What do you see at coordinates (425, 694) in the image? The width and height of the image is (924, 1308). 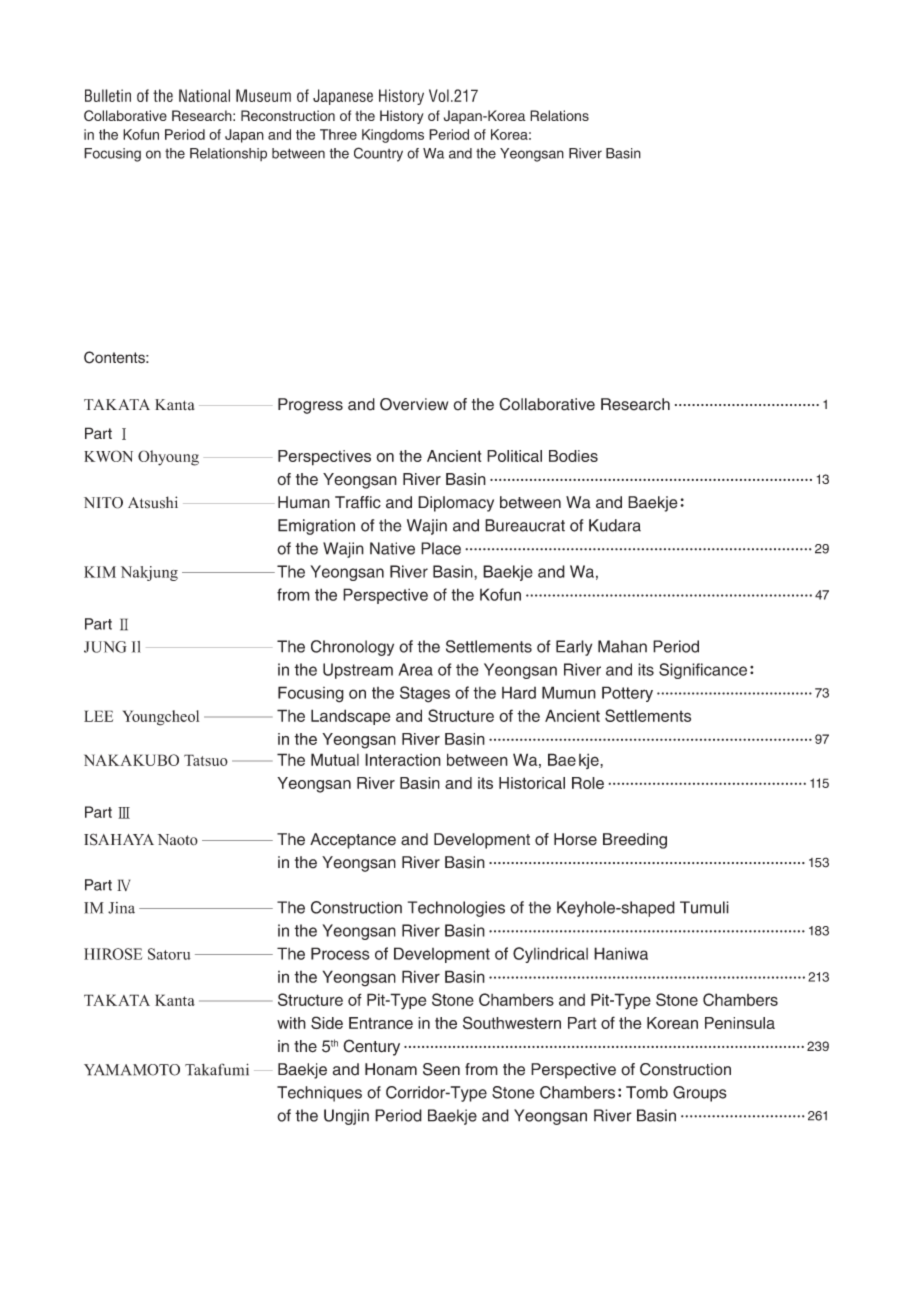 I see `Stages` at bounding box center [425, 694].
